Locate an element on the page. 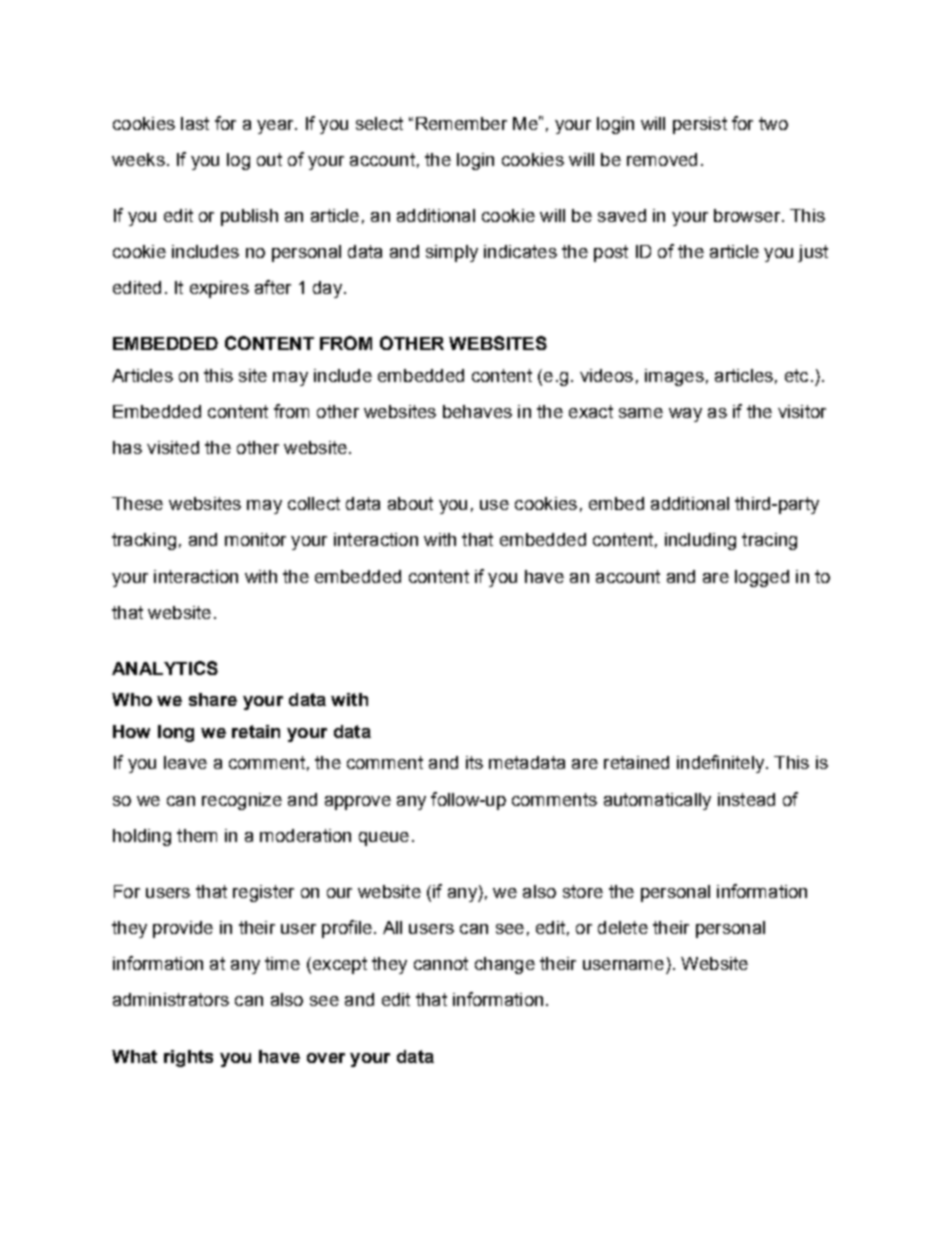  change is located at coordinates (505, 965).
